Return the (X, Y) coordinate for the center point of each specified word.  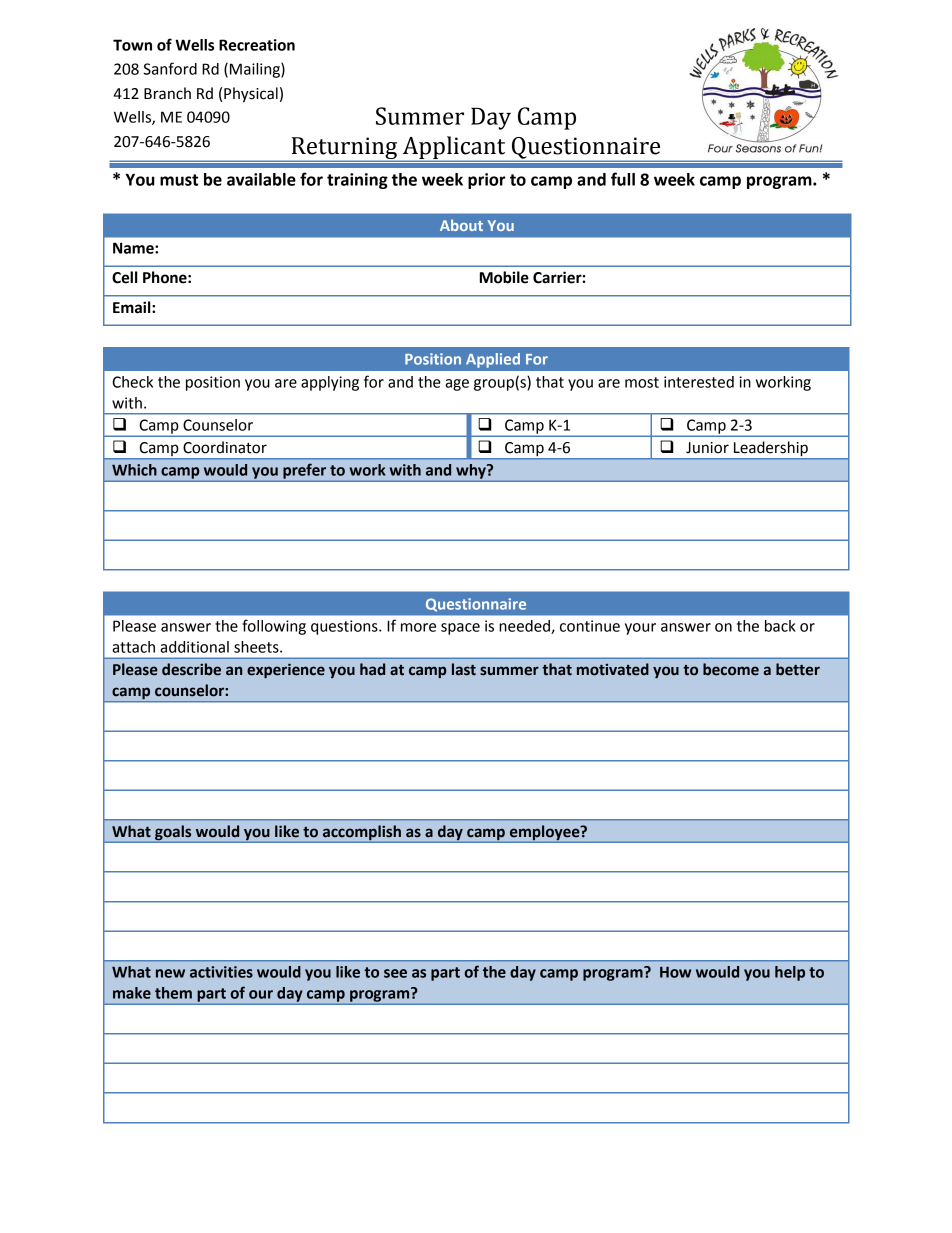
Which (134, 470)
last (464, 669)
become (731, 669)
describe (191, 669)
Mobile (504, 277)
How (675, 972)
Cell (125, 277)
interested (699, 382)
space (460, 629)
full (623, 179)
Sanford (170, 68)
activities (221, 972)
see (395, 973)
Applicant (454, 148)
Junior (707, 448)
